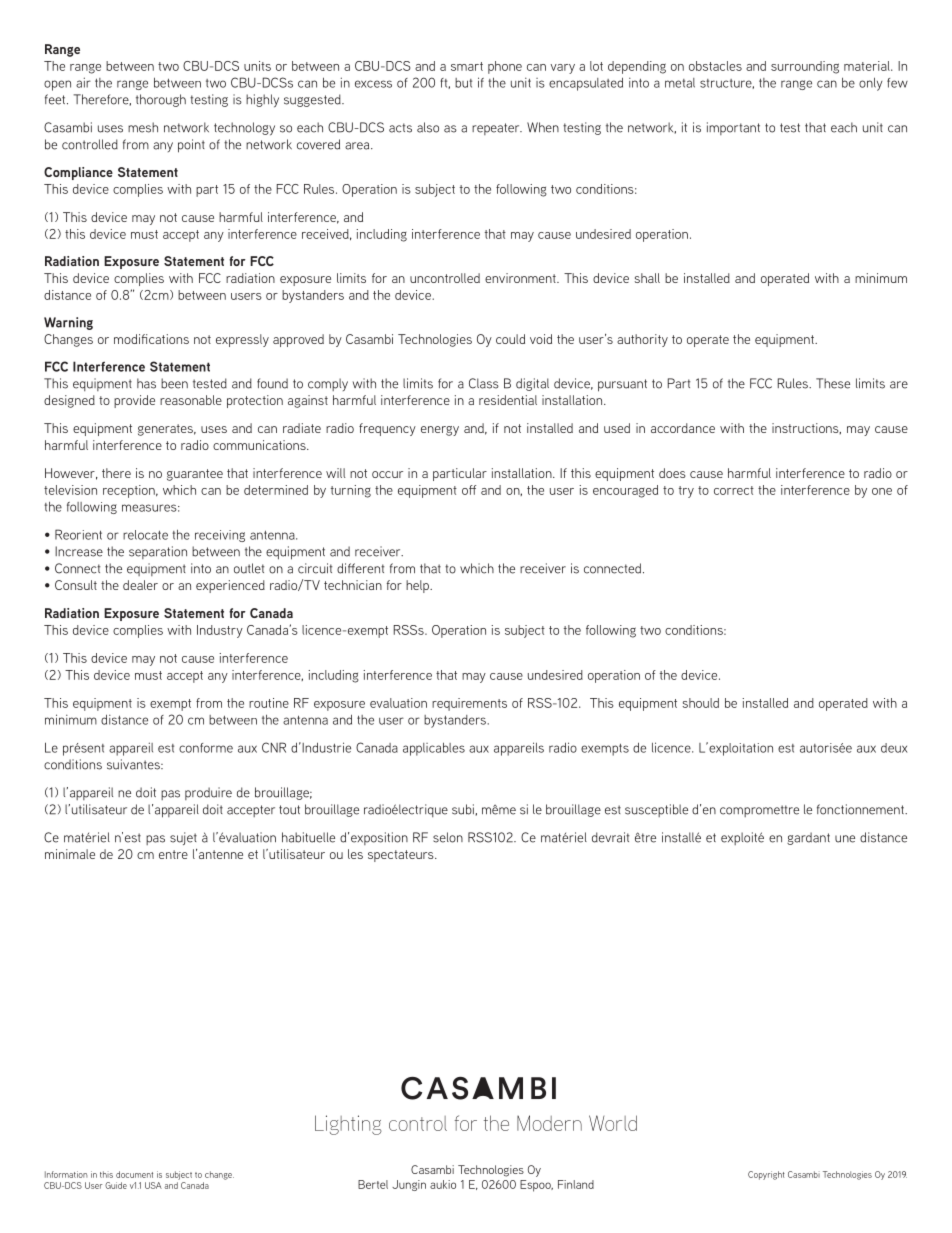 Image resolution: width=952 pixels, height=1233 pixels. What do you see at coordinates (701, 703) in the screenshot?
I see `should` at bounding box center [701, 703].
